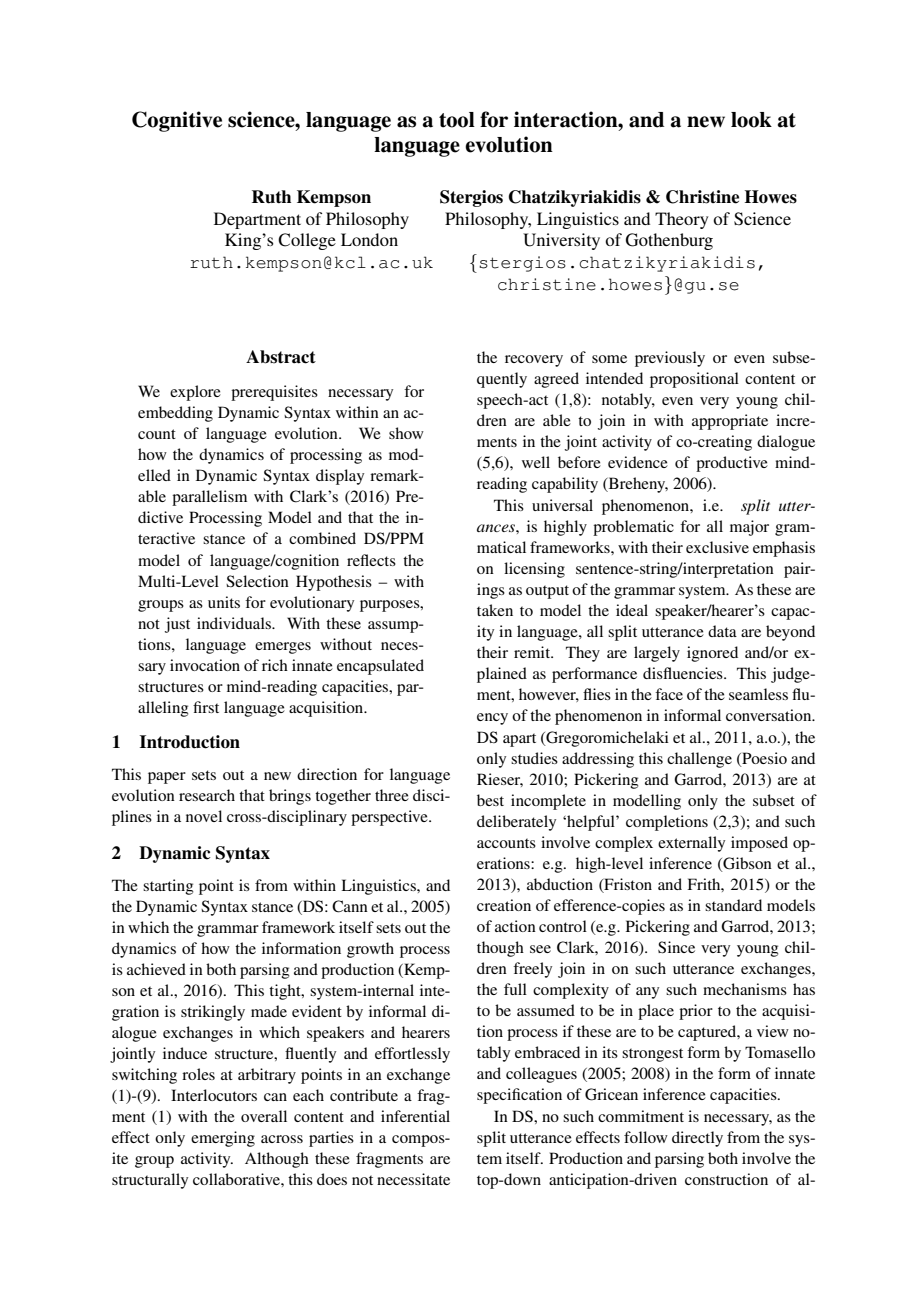  Describe the element at coordinates (751, 120) in the screenshot. I see `look` at that location.
